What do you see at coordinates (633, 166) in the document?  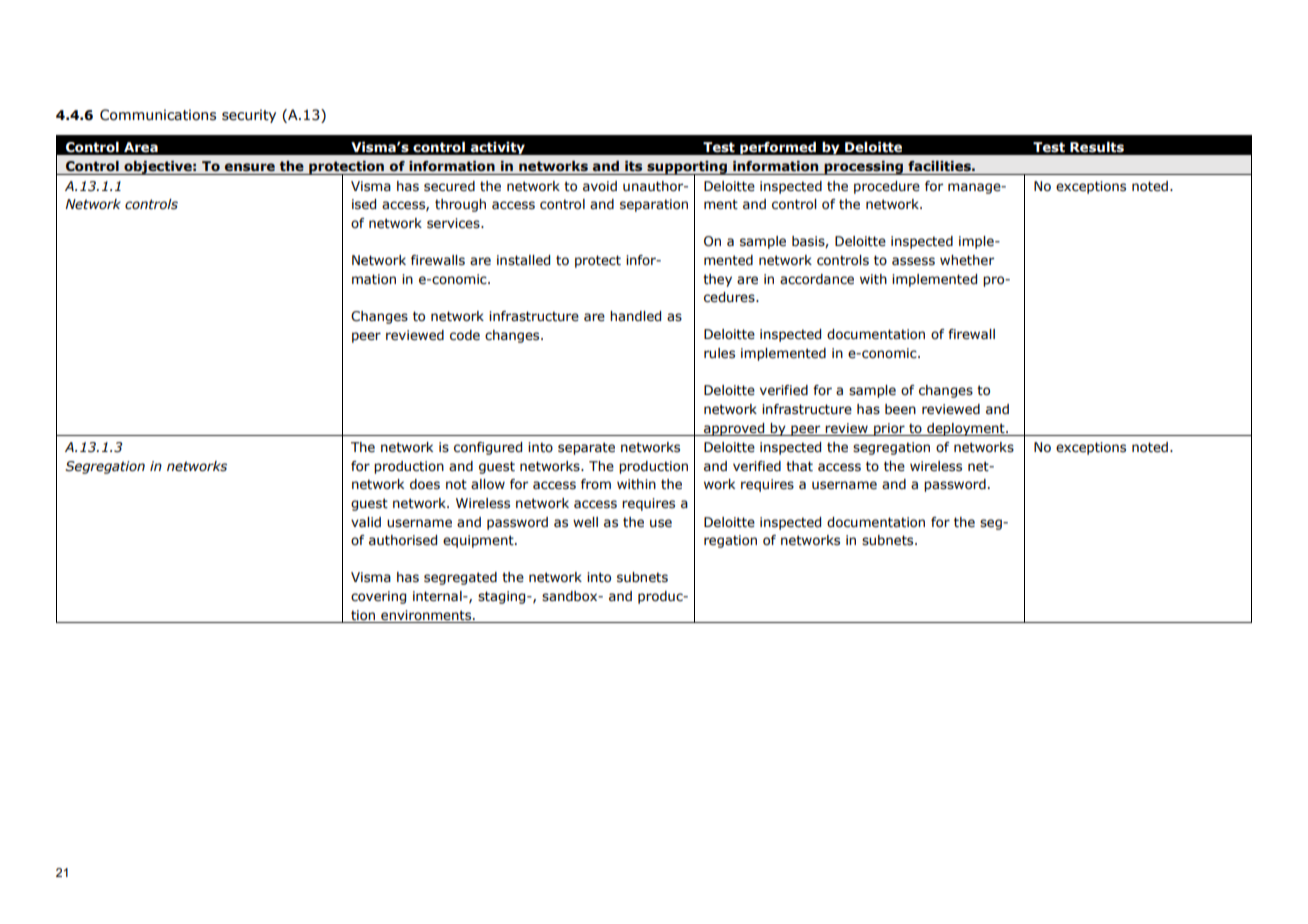 I see `its` at bounding box center [633, 166].
